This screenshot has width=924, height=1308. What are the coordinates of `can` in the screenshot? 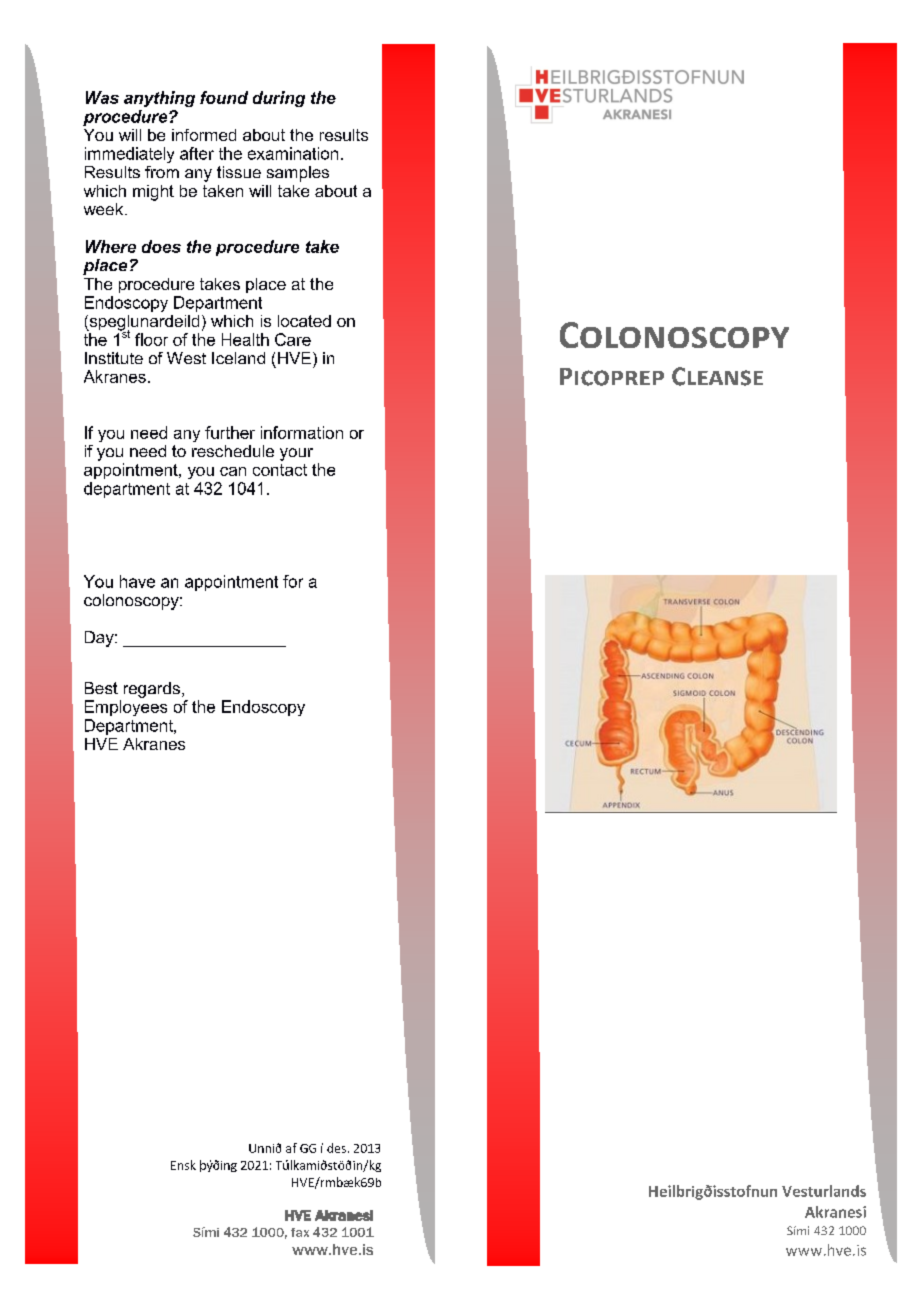 It's located at (233, 471).
